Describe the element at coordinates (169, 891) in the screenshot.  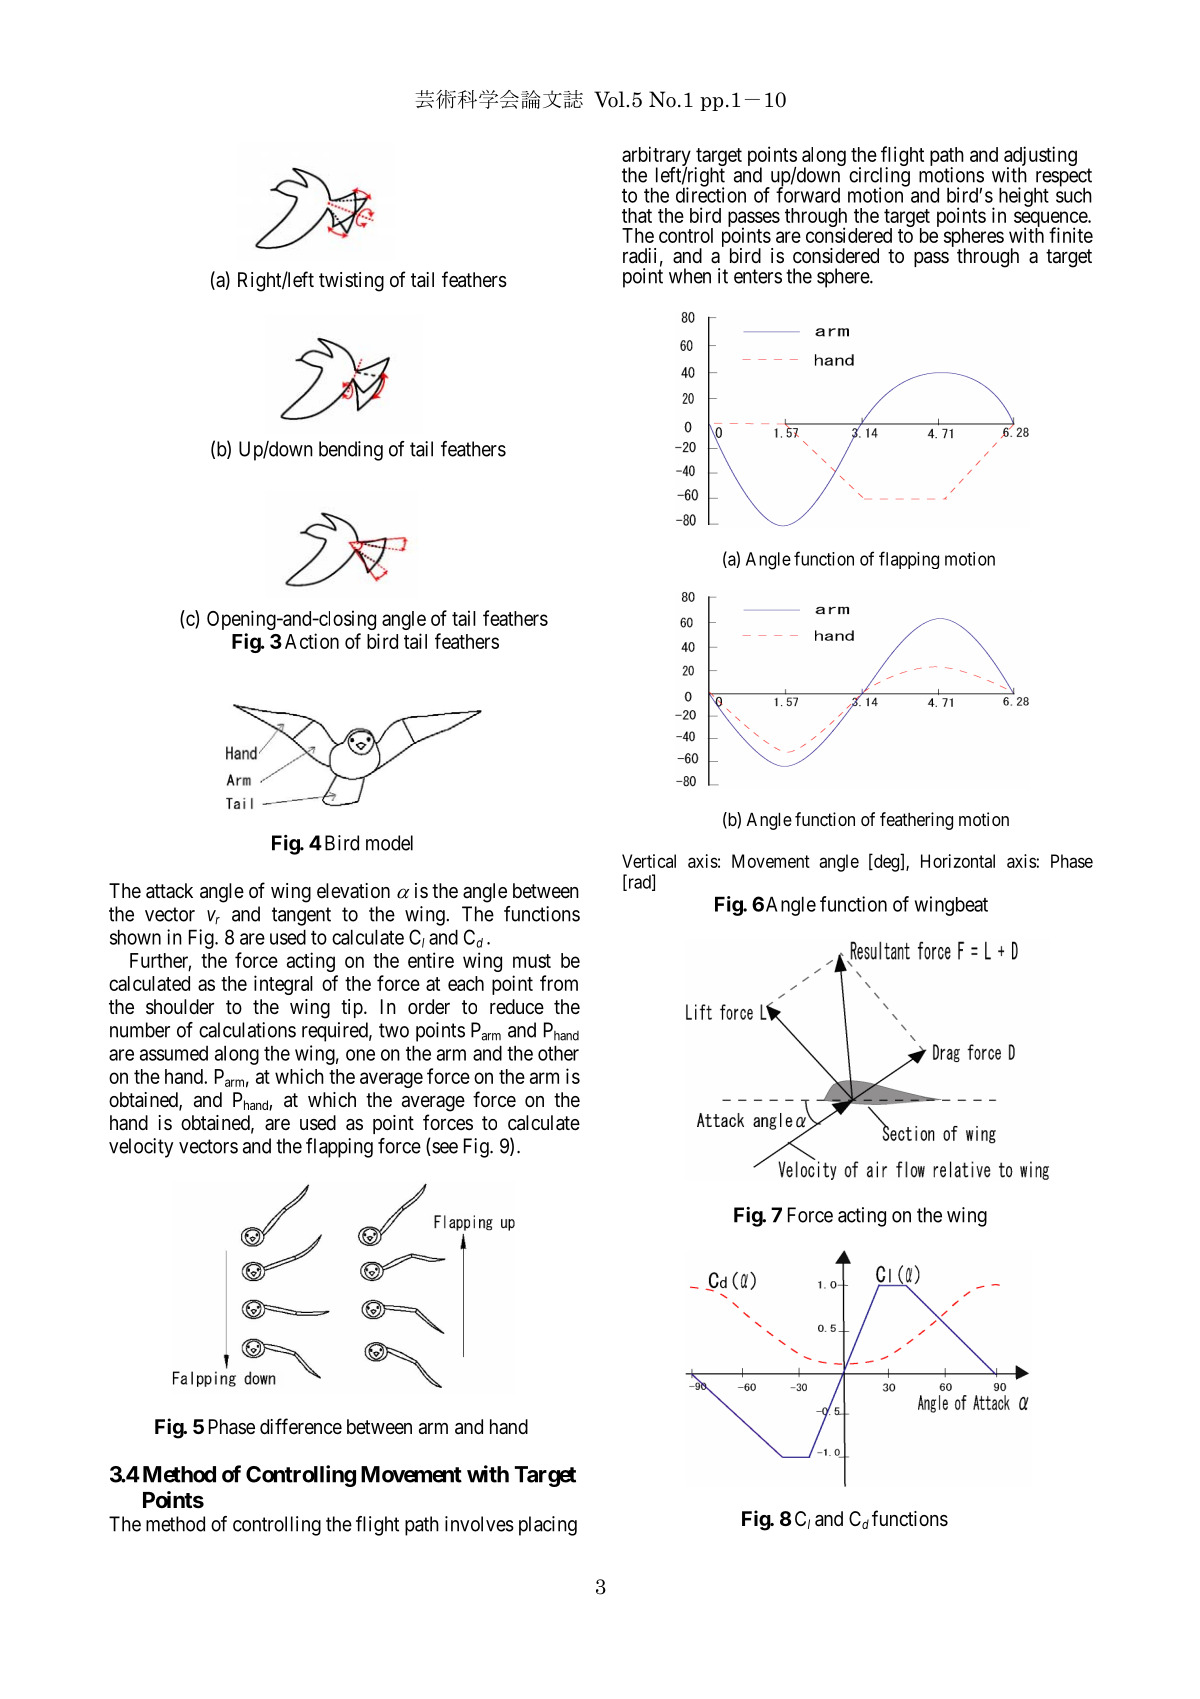
I see `attack` at that location.
